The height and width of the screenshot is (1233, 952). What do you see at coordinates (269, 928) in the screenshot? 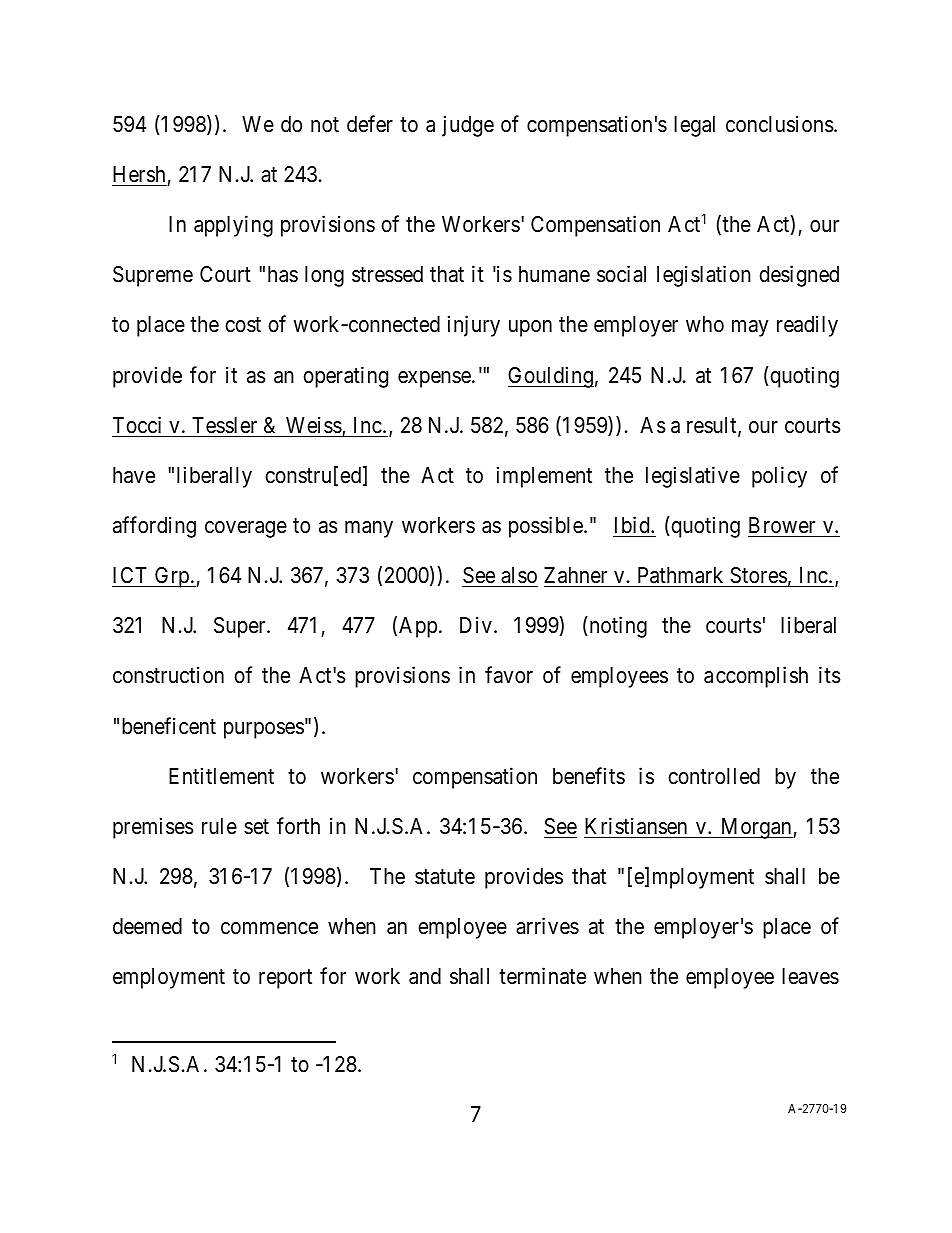
I see `commence` at bounding box center [269, 928].
